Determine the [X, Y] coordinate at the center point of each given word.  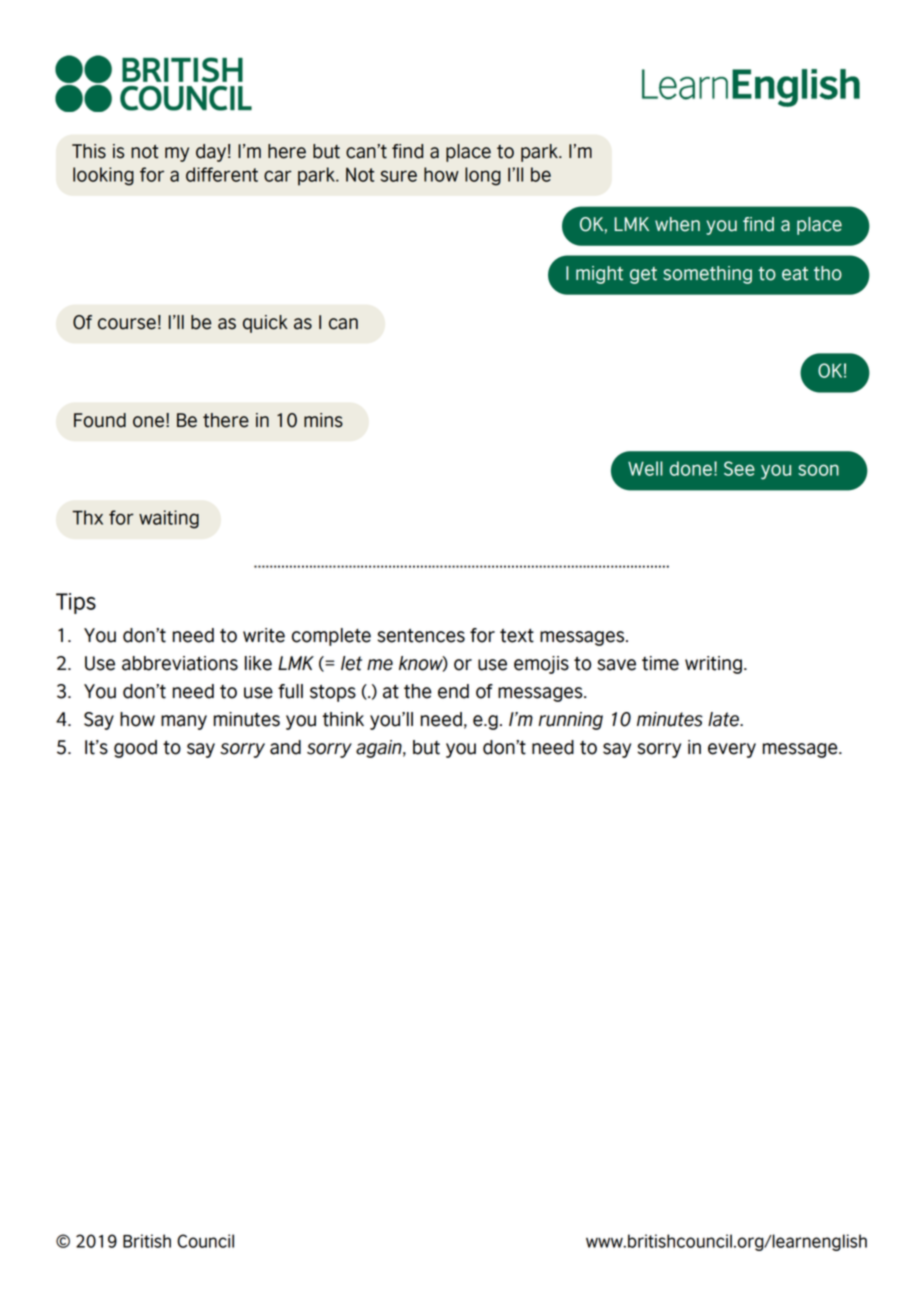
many [184, 722]
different [222, 174]
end [453, 691]
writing [713, 665]
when [677, 224]
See [739, 468]
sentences [421, 636]
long [483, 176]
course [127, 324]
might [599, 275]
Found [100, 420]
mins [323, 420]
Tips [76, 603]
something [707, 275]
